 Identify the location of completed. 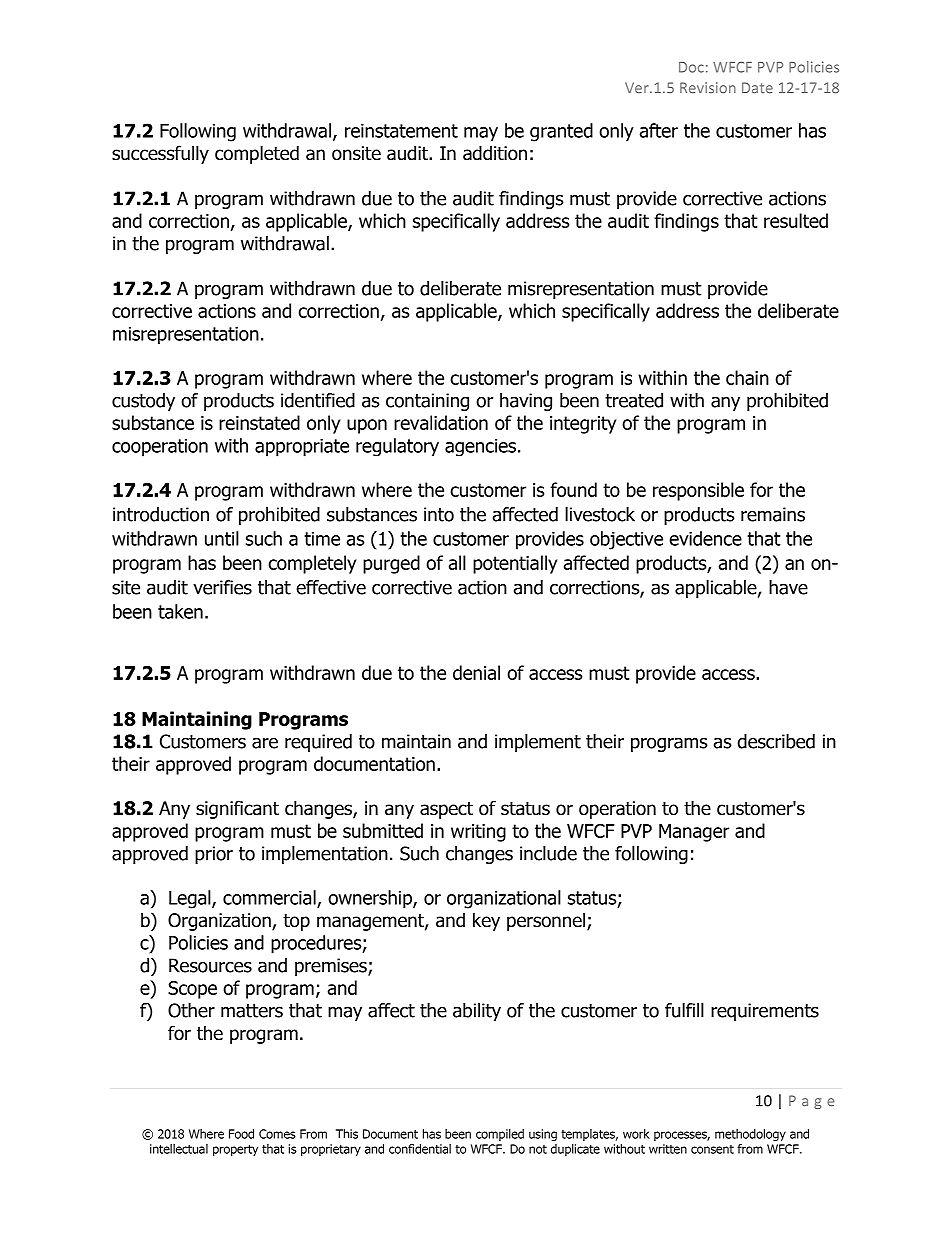
(257, 154).
